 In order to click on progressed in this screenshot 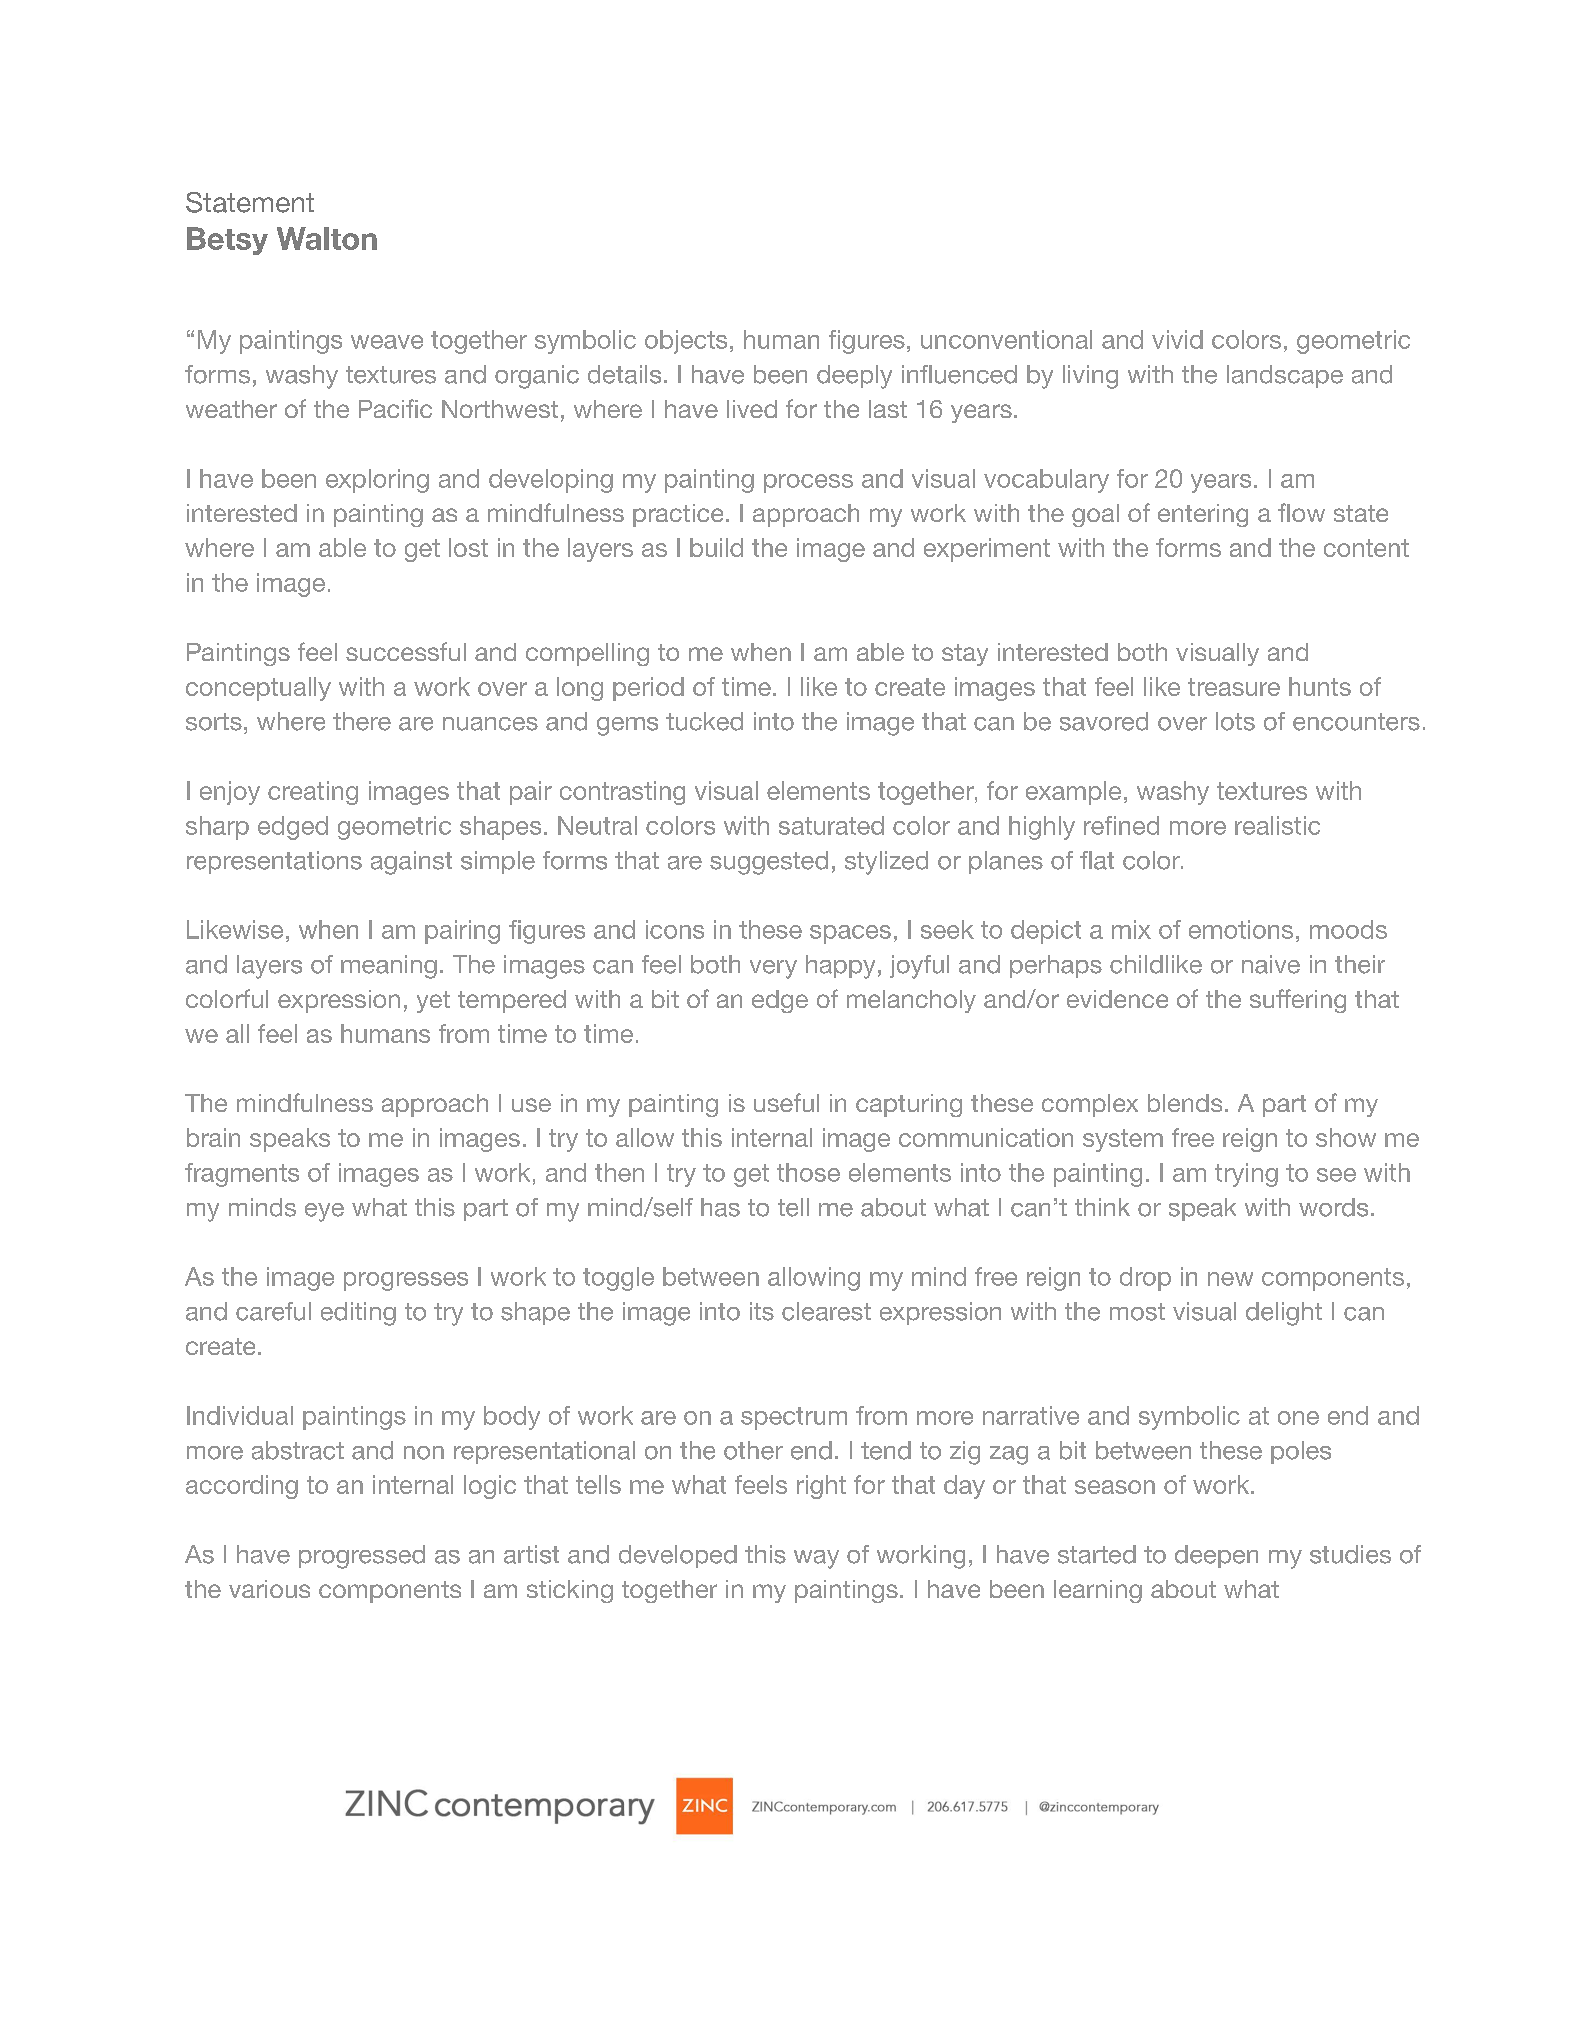, I will do `click(362, 1557)`.
